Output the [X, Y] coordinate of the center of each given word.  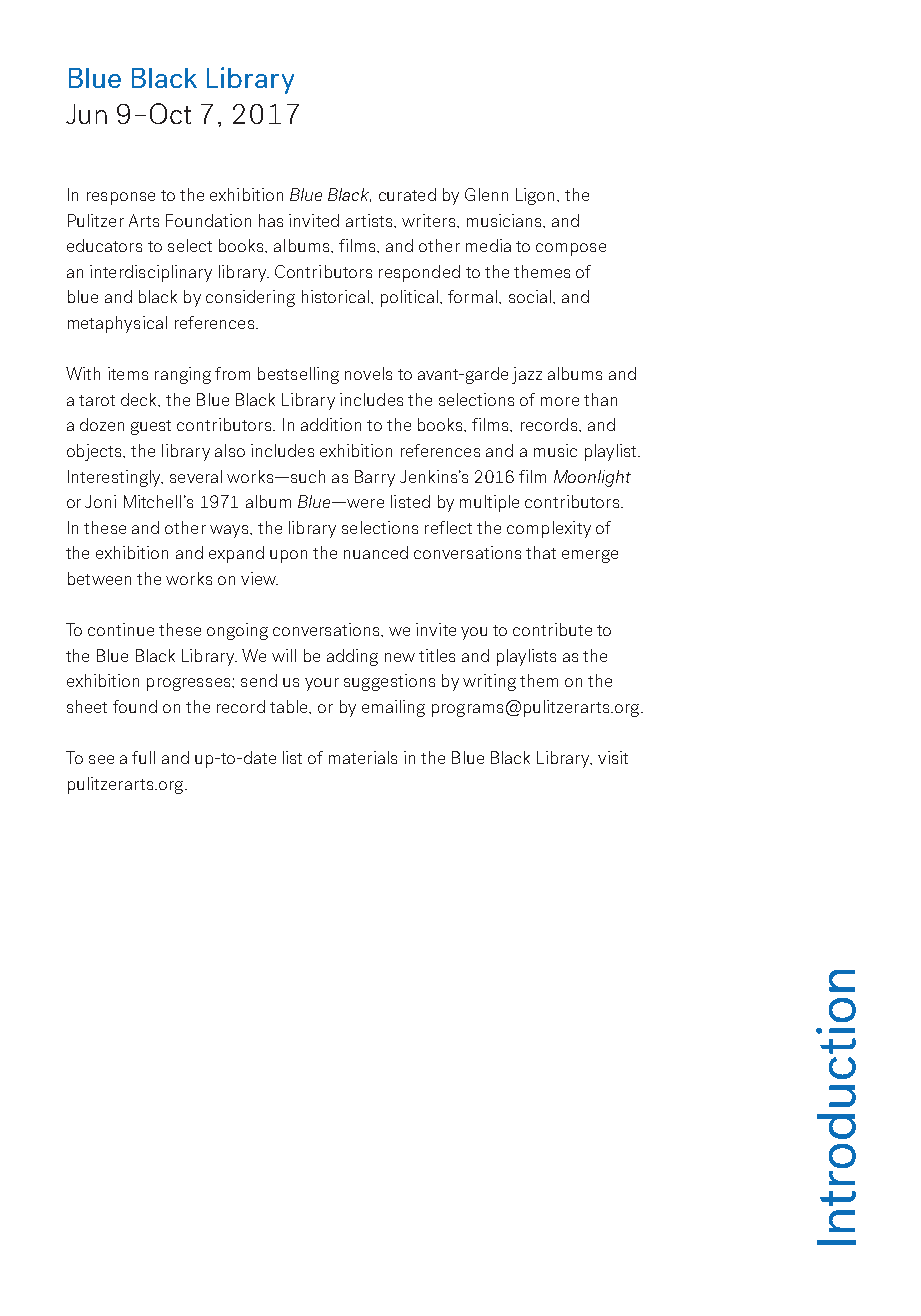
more [560, 401]
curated [407, 194]
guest [151, 427]
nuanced [376, 552]
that [541, 552]
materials [363, 757]
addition [331, 424]
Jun [86, 114]
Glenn [486, 194]
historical [337, 296]
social [530, 296]
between [99, 578]
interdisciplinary [151, 273]
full [143, 757]
